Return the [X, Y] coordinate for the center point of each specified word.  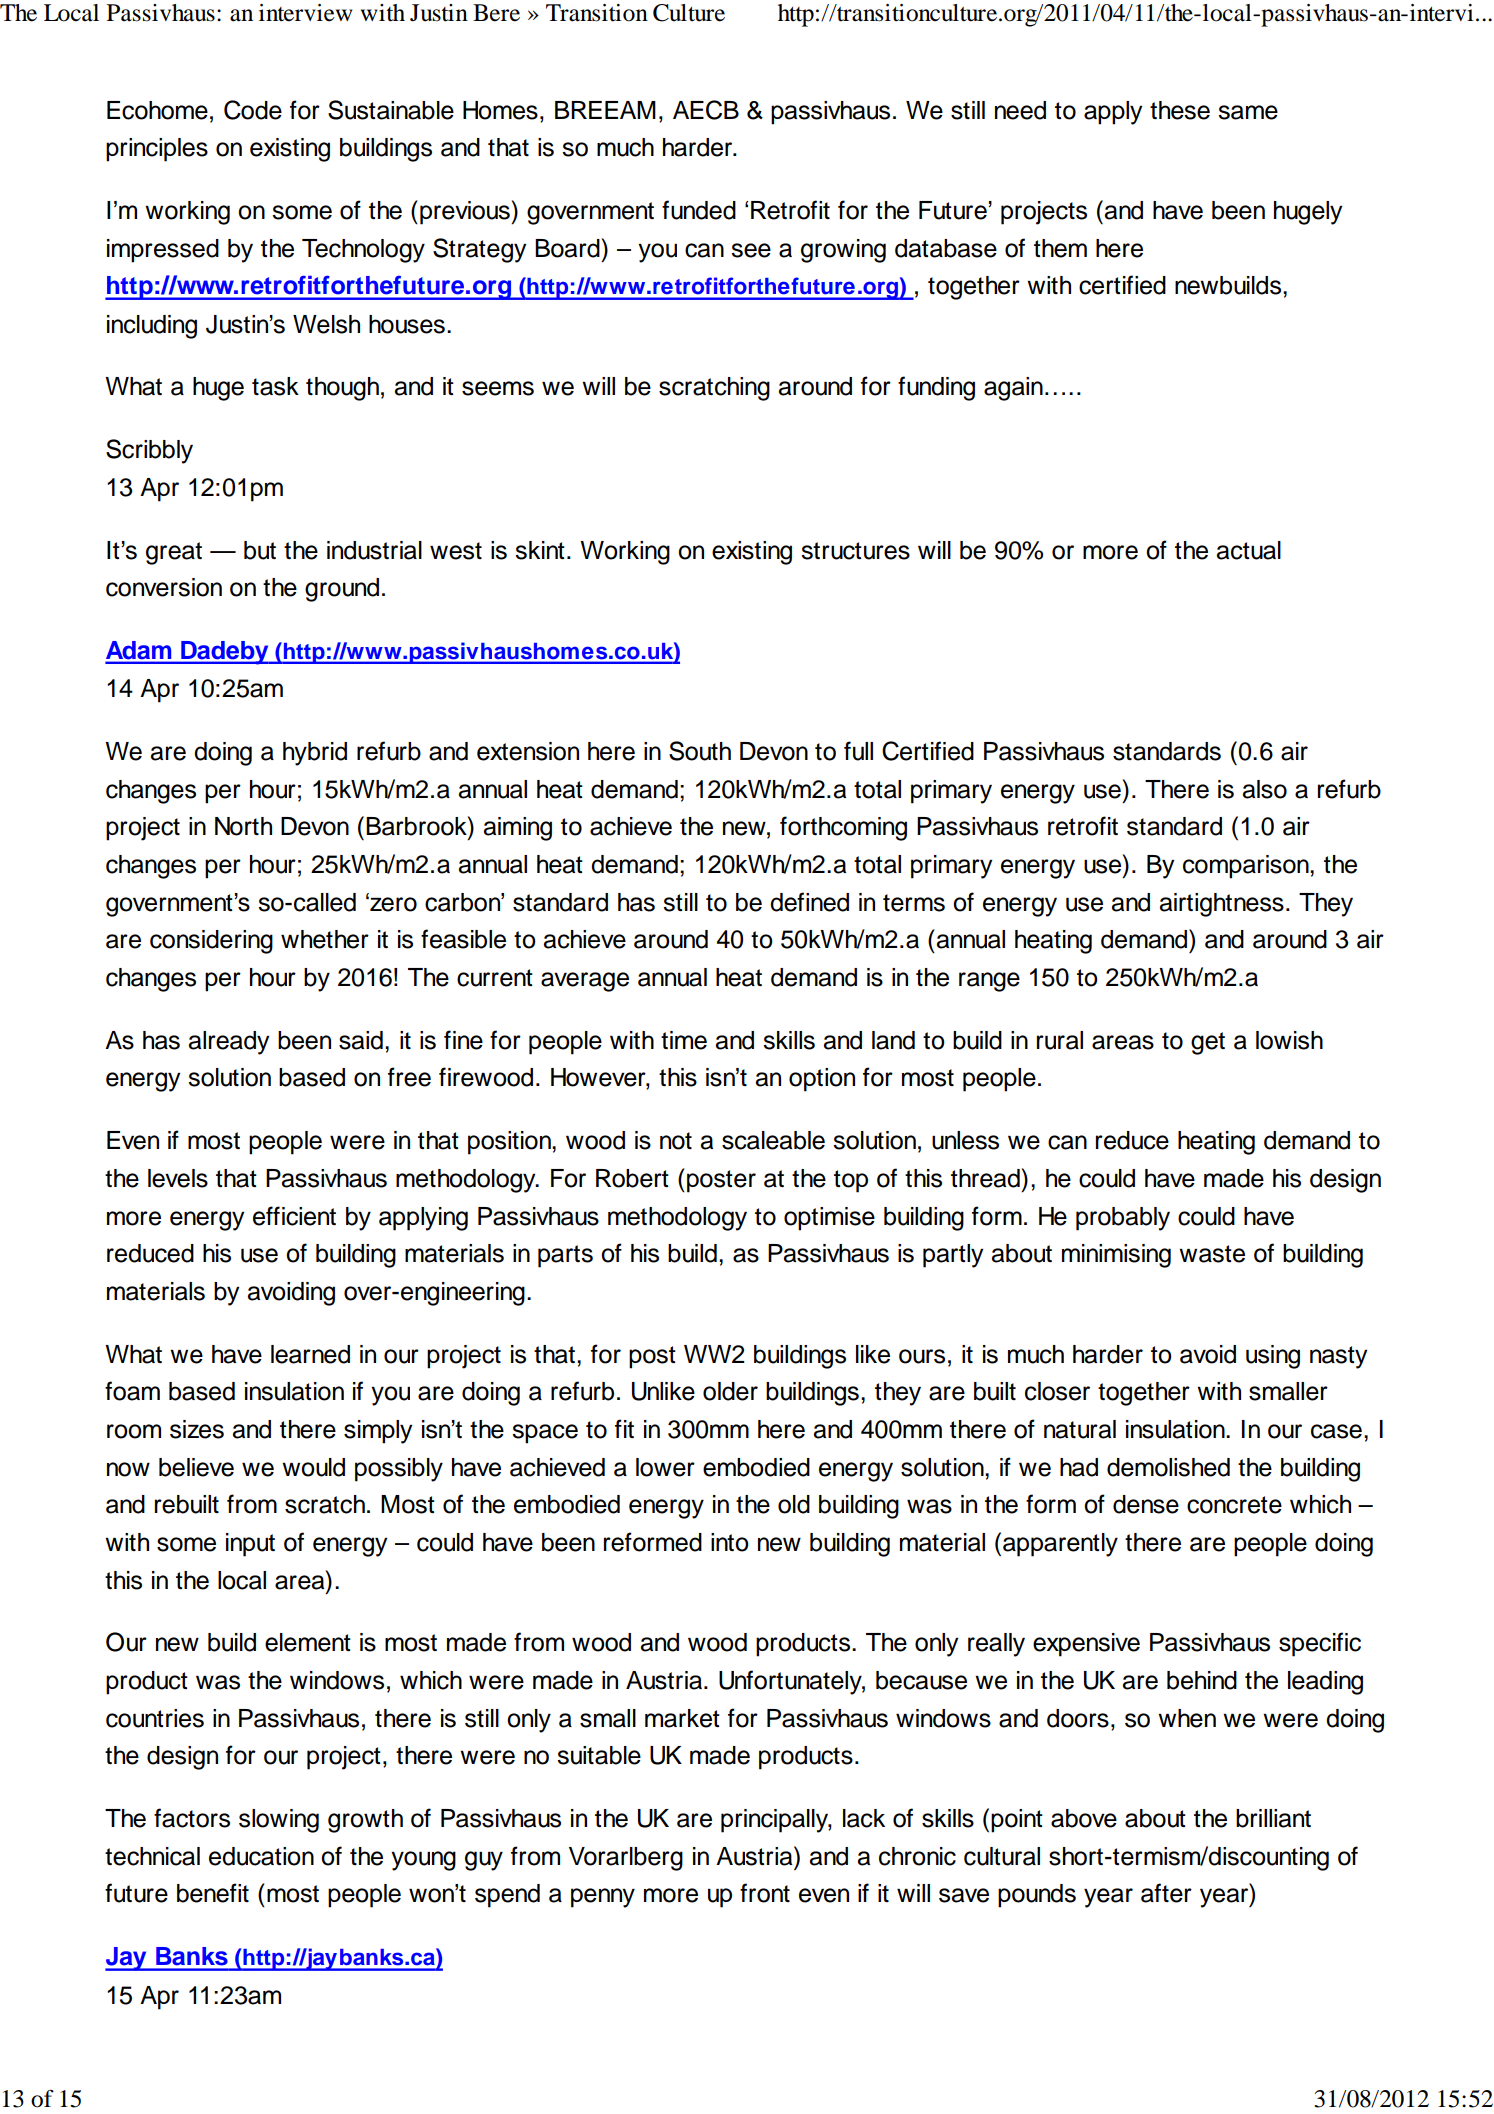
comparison [1247, 867]
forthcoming [843, 828]
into [730, 1542]
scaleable [773, 1140]
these [1180, 110]
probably [1123, 1219]
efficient [294, 1216]
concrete [1234, 1505]
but [260, 550]
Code [253, 110]
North [243, 826]
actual [1249, 550]
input [250, 1545]
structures [855, 551]
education [261, 1856]
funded [699, 210]
